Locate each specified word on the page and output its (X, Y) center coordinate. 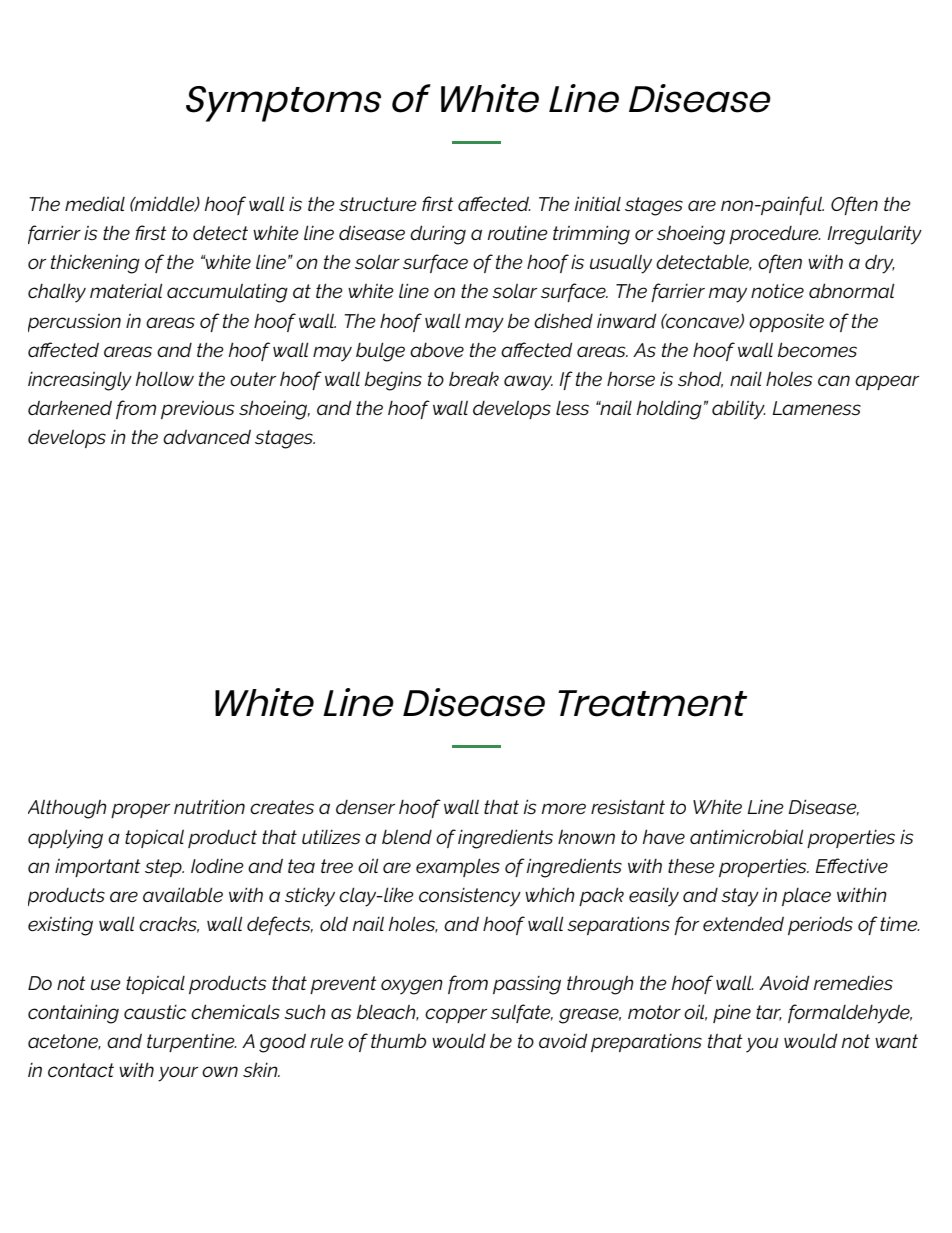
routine (518, 233)
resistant (628, 807)
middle (165, 204)
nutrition (209, 807)
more (564, 808)
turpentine (192, 1043)
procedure (775, 235)
